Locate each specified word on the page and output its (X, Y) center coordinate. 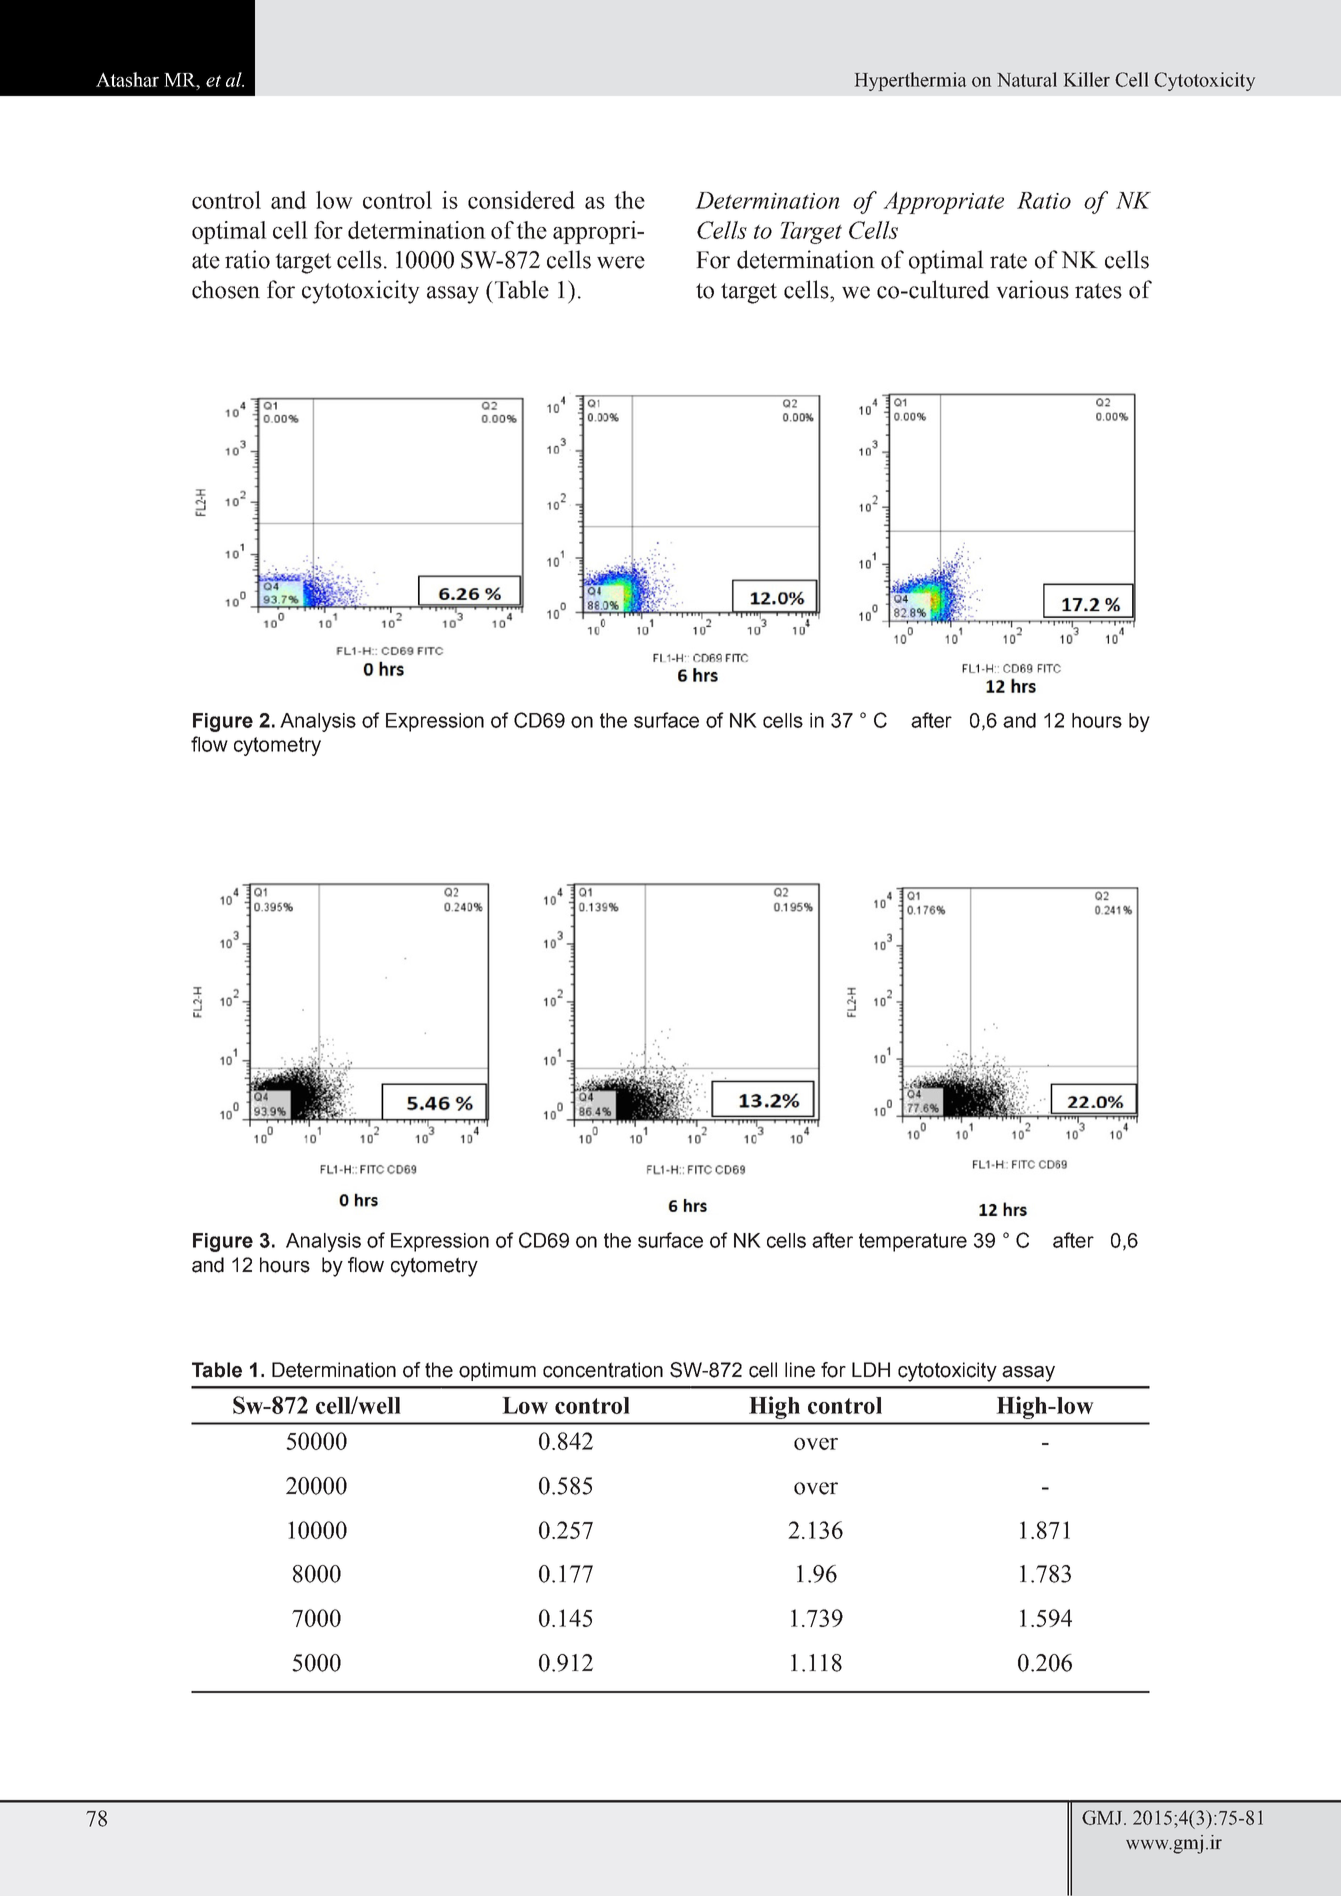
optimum (497, 1371)
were (621, 262)
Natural (1027, 79)
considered (521, 200)
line (800, 1370)
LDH (871, 1369)
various (1032, 289)
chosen (226, 289)
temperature (913, 1242)
